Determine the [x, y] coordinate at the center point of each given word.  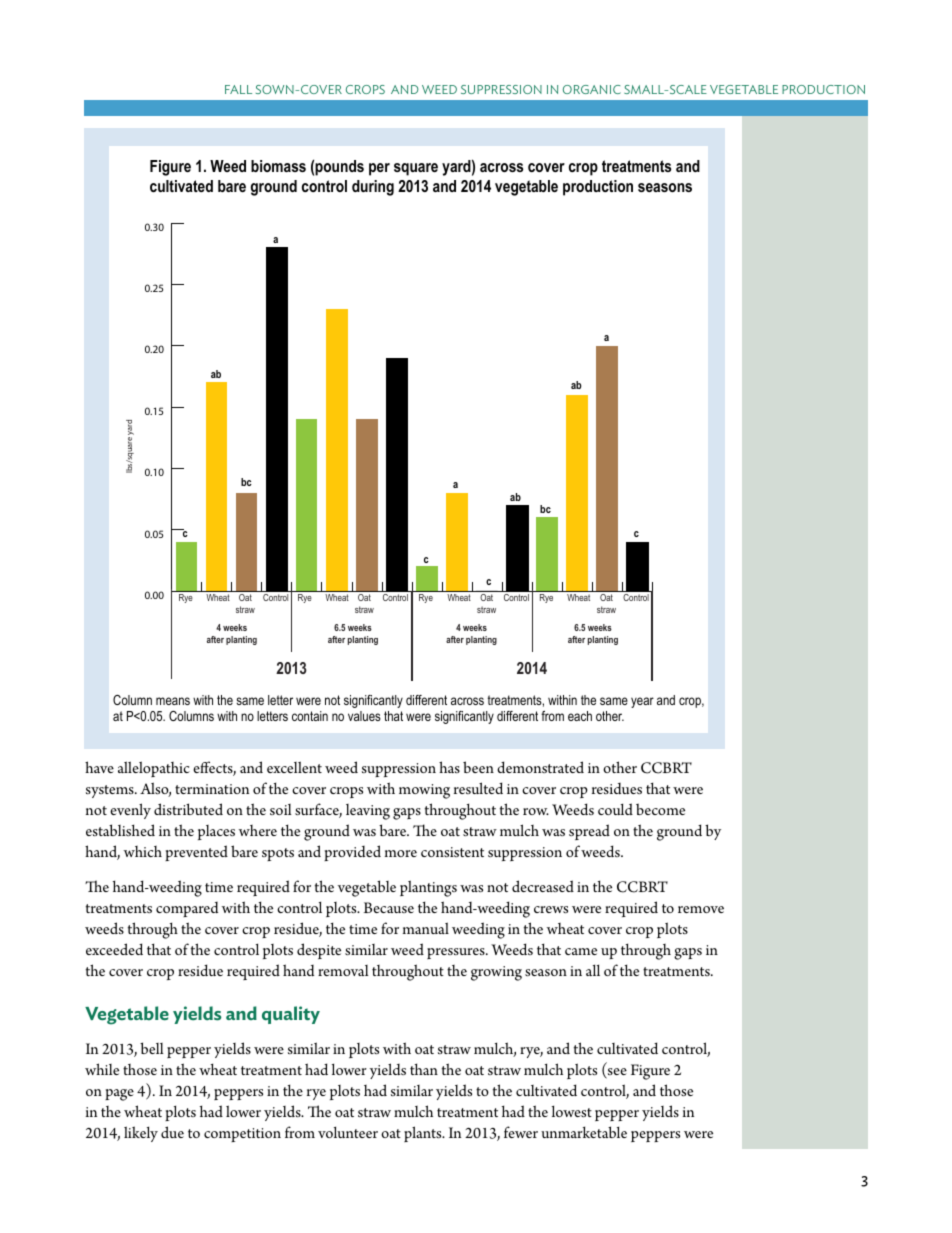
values [364, 716]
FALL [238, 89]
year [642, 702]
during [373, 188]
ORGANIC [592, 89]
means [173, 701]
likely [141, 1134]
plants [424, 1134]
